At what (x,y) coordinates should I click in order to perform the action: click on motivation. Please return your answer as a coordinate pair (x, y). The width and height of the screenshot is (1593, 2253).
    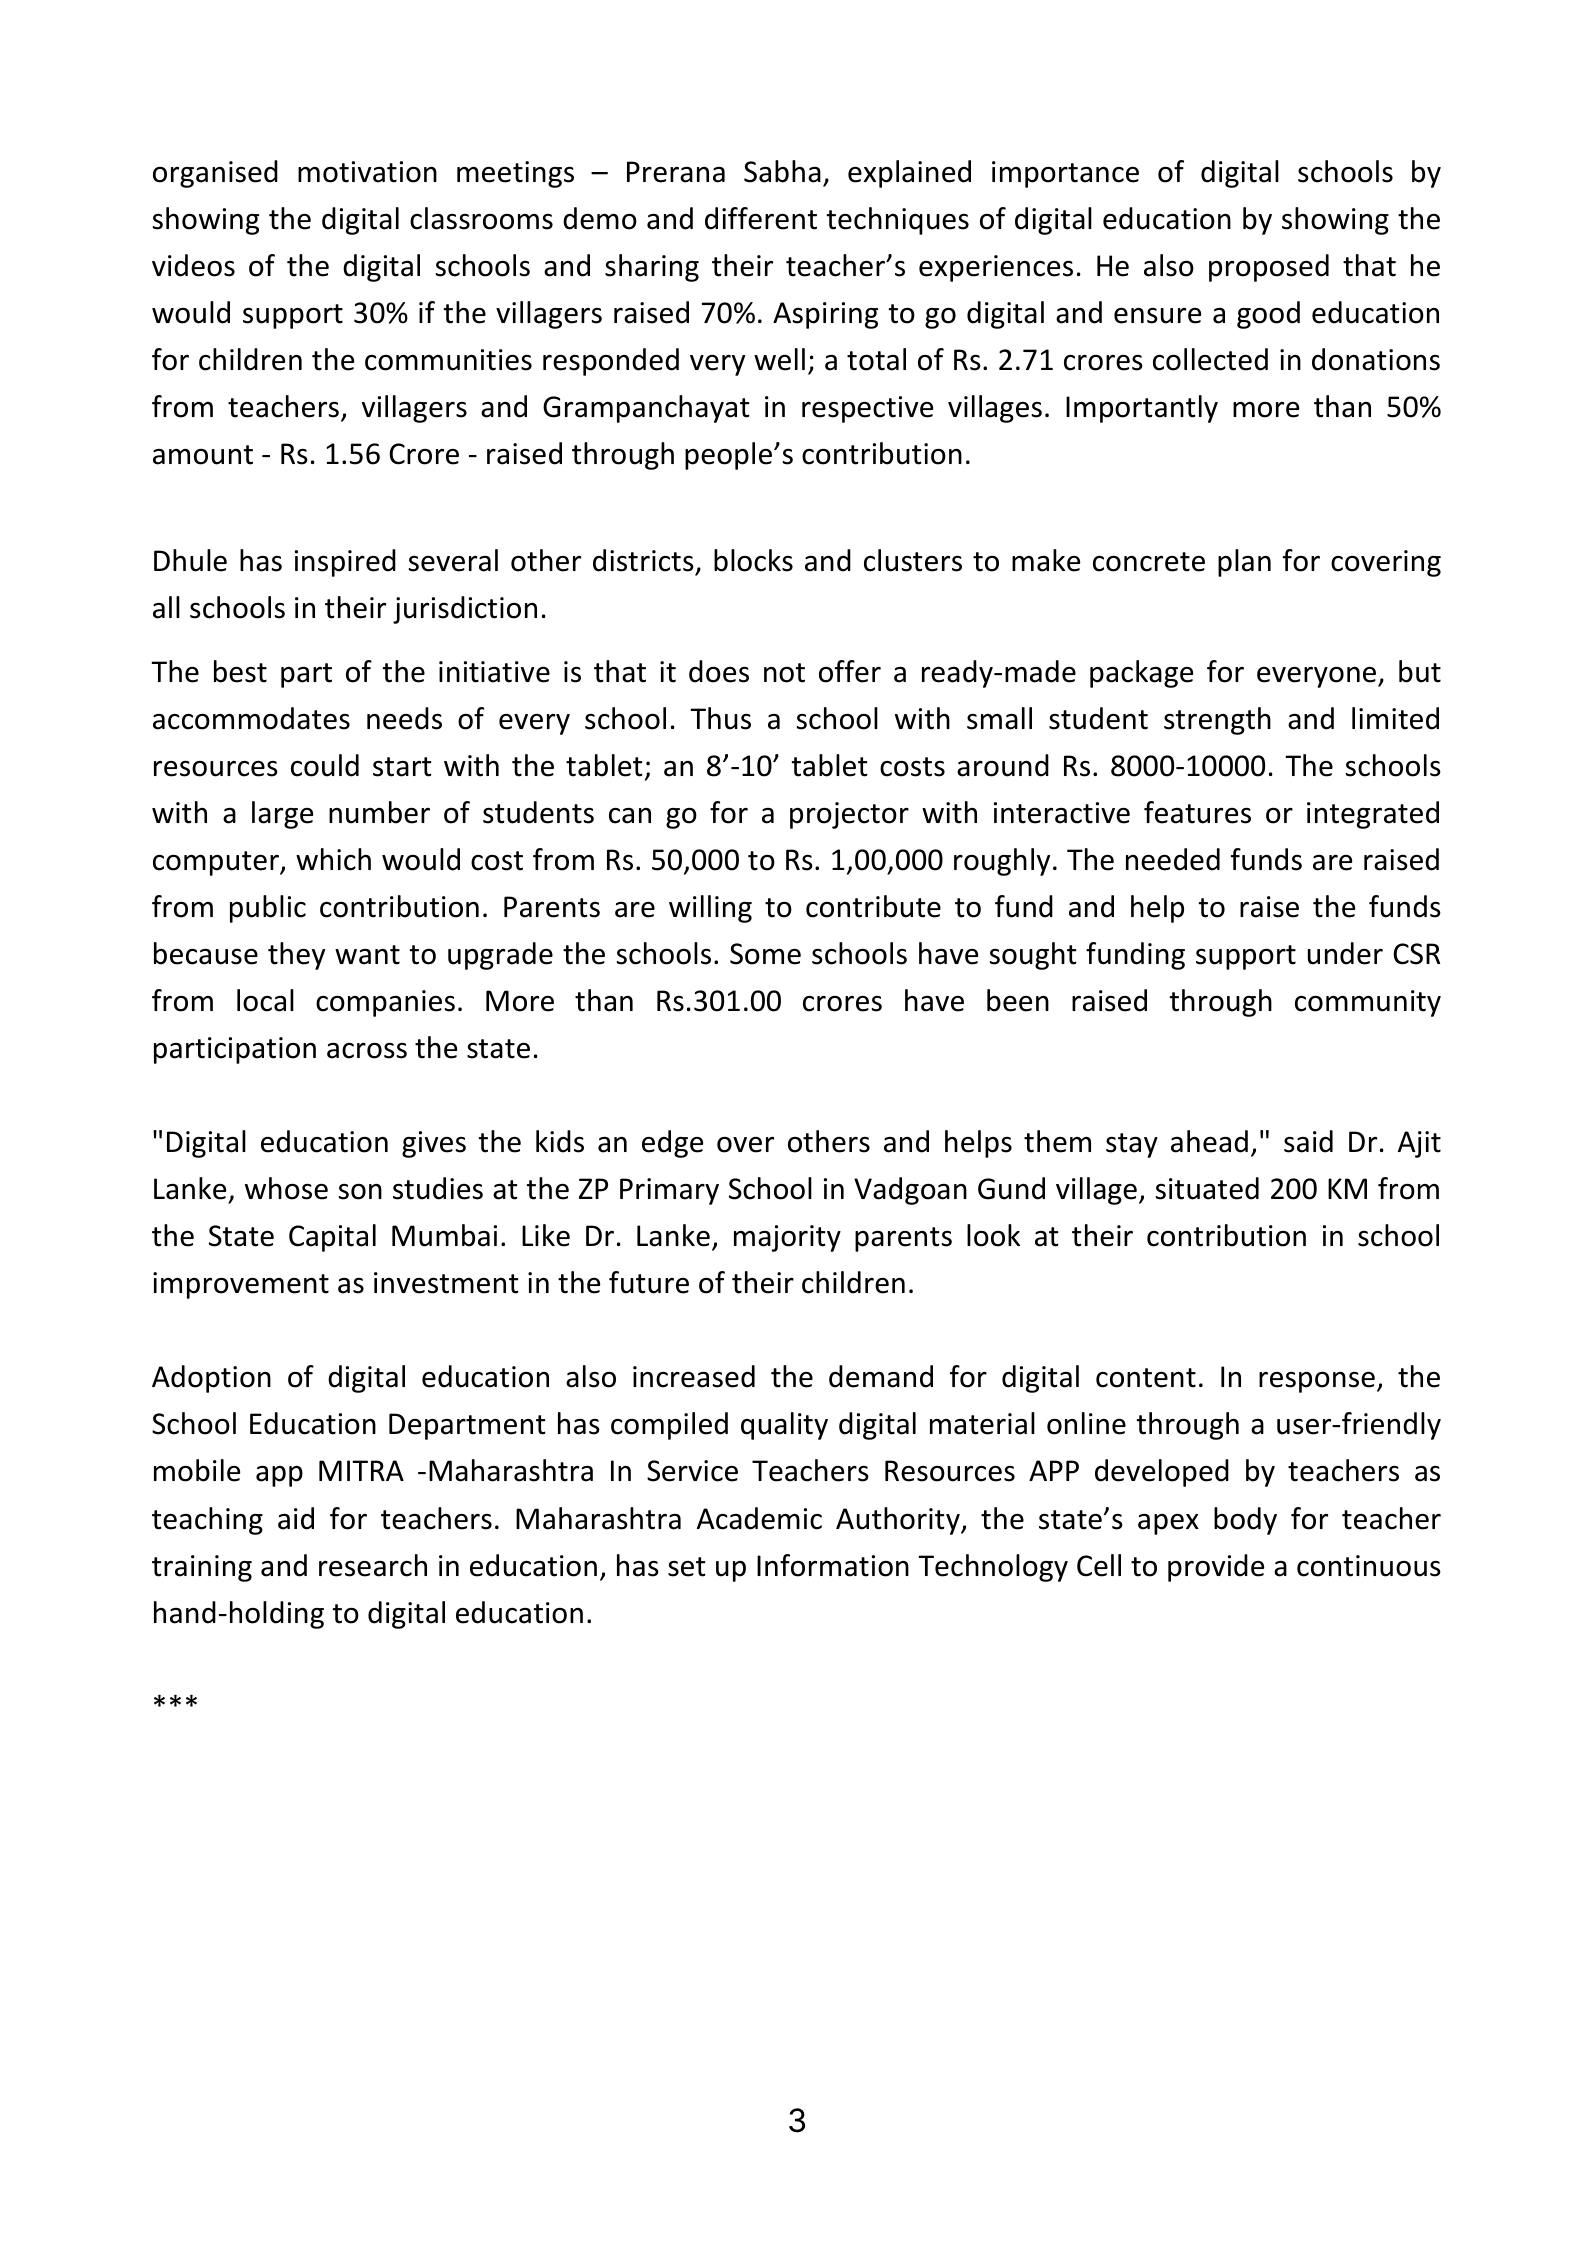
    Looking at the image, I should click on (367, 172).
